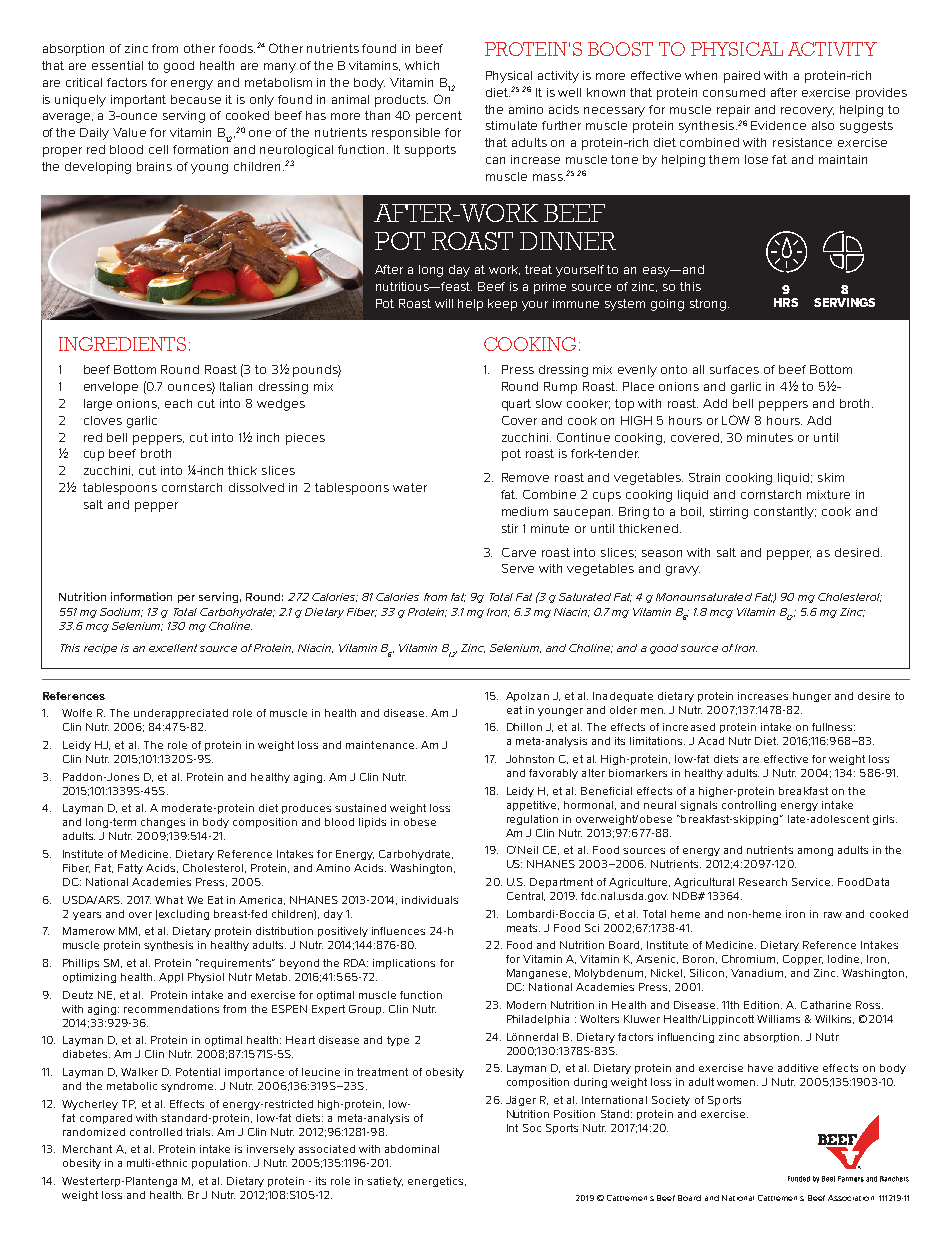  I want to click on changes, so click(163, 823).
